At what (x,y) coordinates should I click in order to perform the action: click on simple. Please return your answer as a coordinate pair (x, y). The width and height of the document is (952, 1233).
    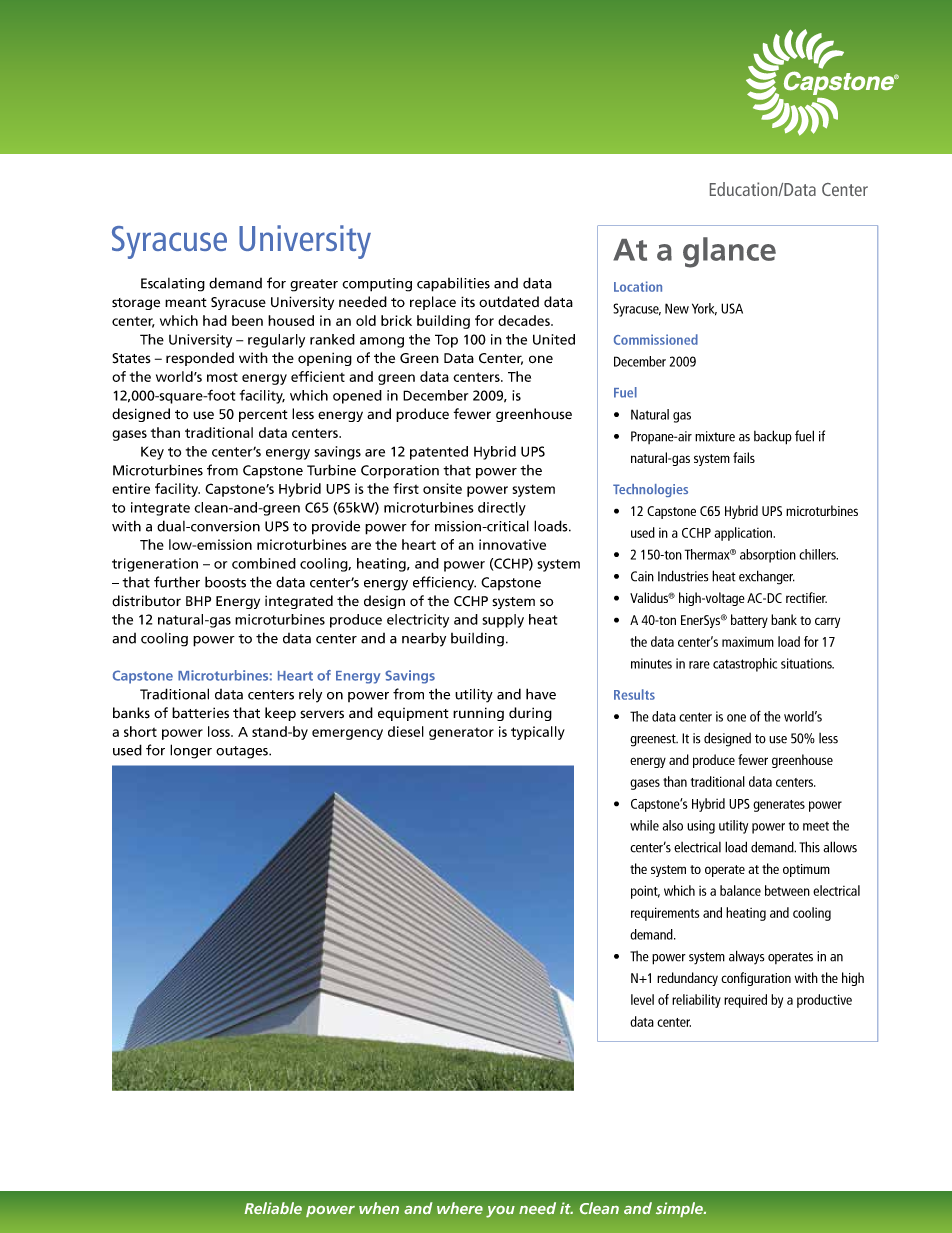
    Looking at the image, I should click on (681, 1209).
